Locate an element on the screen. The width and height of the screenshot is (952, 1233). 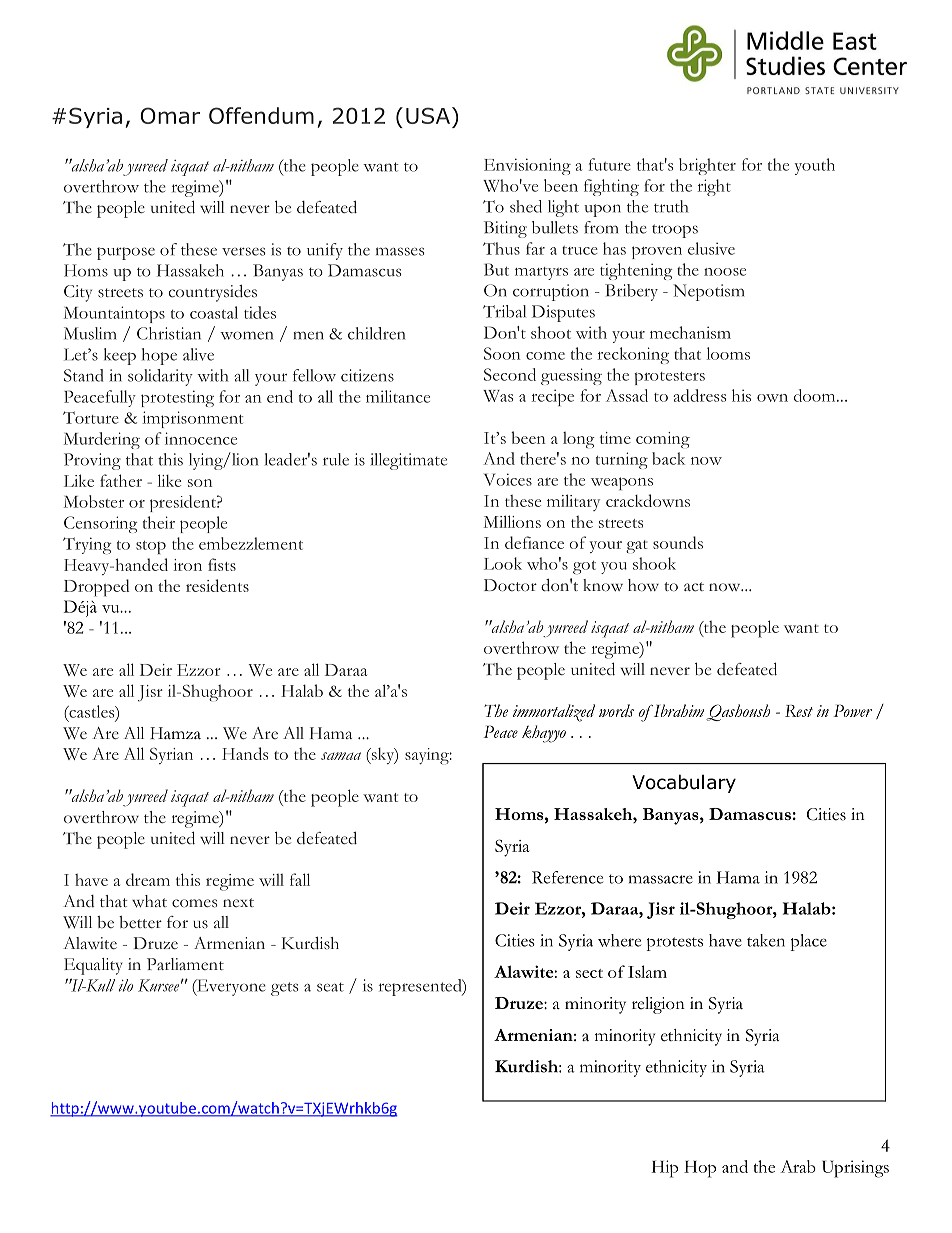
doom is located at coordinates (816, 395).
